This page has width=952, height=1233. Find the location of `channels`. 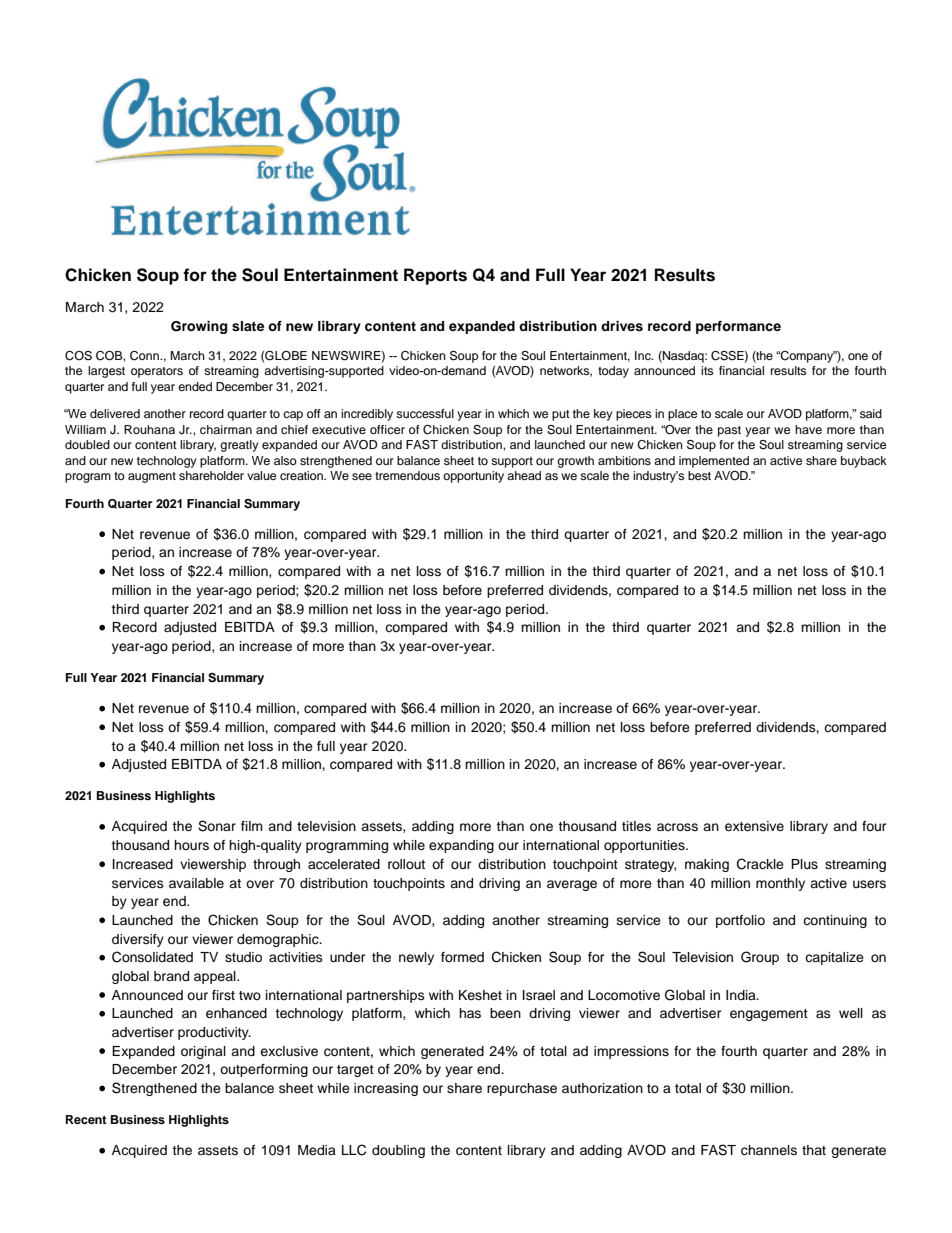

channels is located at coordinates (769, 1150).
